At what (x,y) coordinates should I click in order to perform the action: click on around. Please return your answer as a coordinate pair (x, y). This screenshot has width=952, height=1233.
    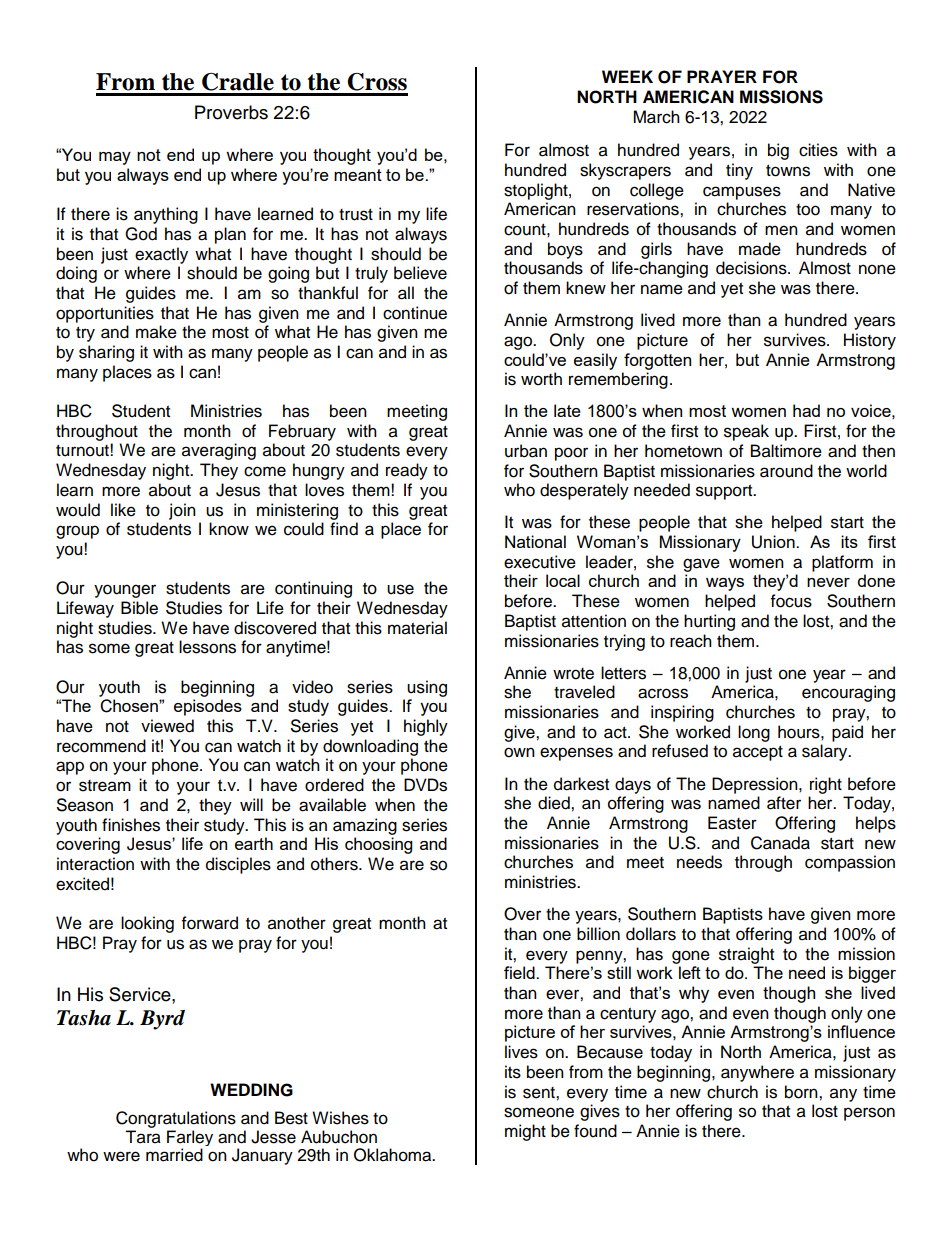
    Looking at the image, I should click on (786, 471).
